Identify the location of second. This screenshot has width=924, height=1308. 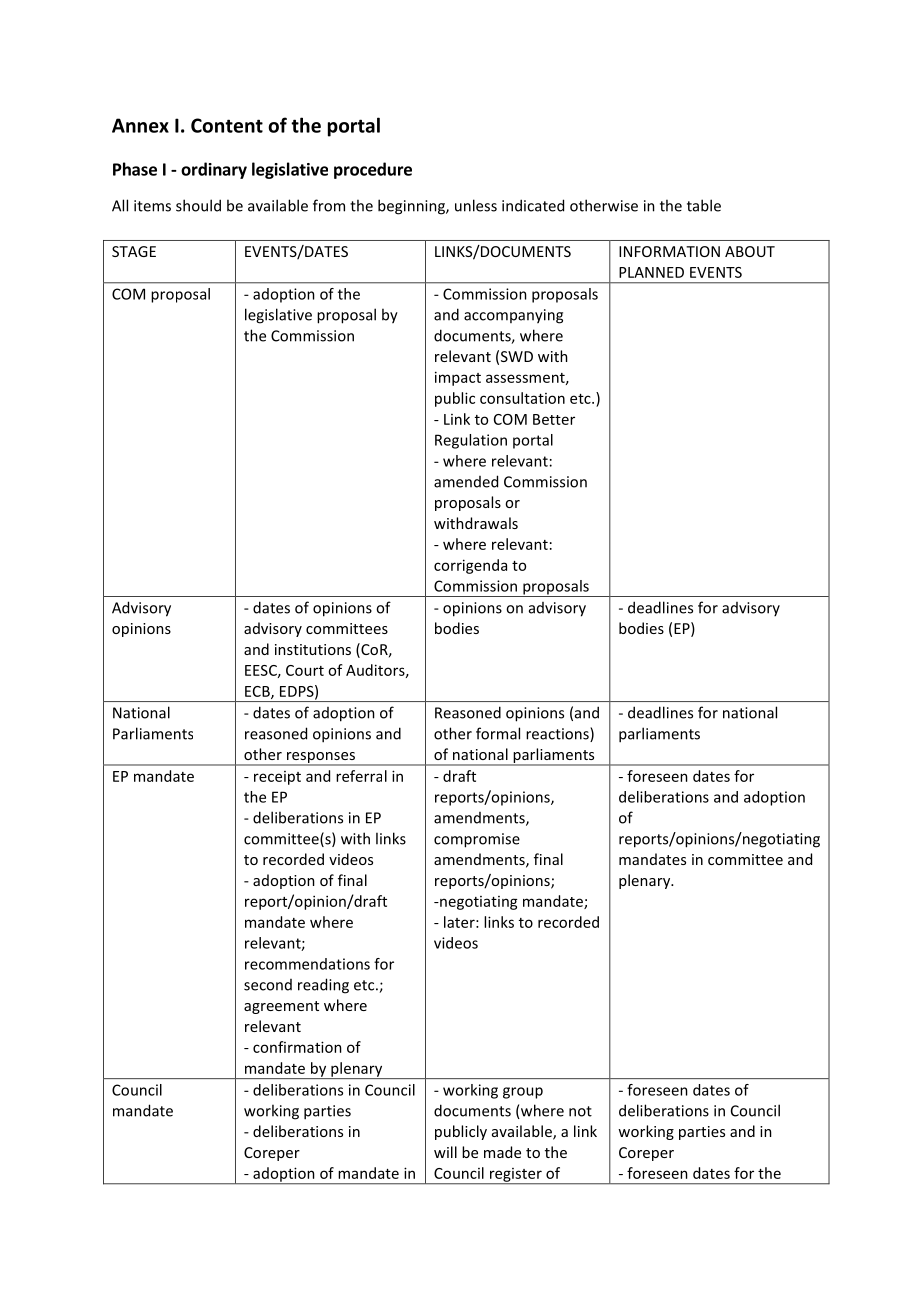
(268, 985).
